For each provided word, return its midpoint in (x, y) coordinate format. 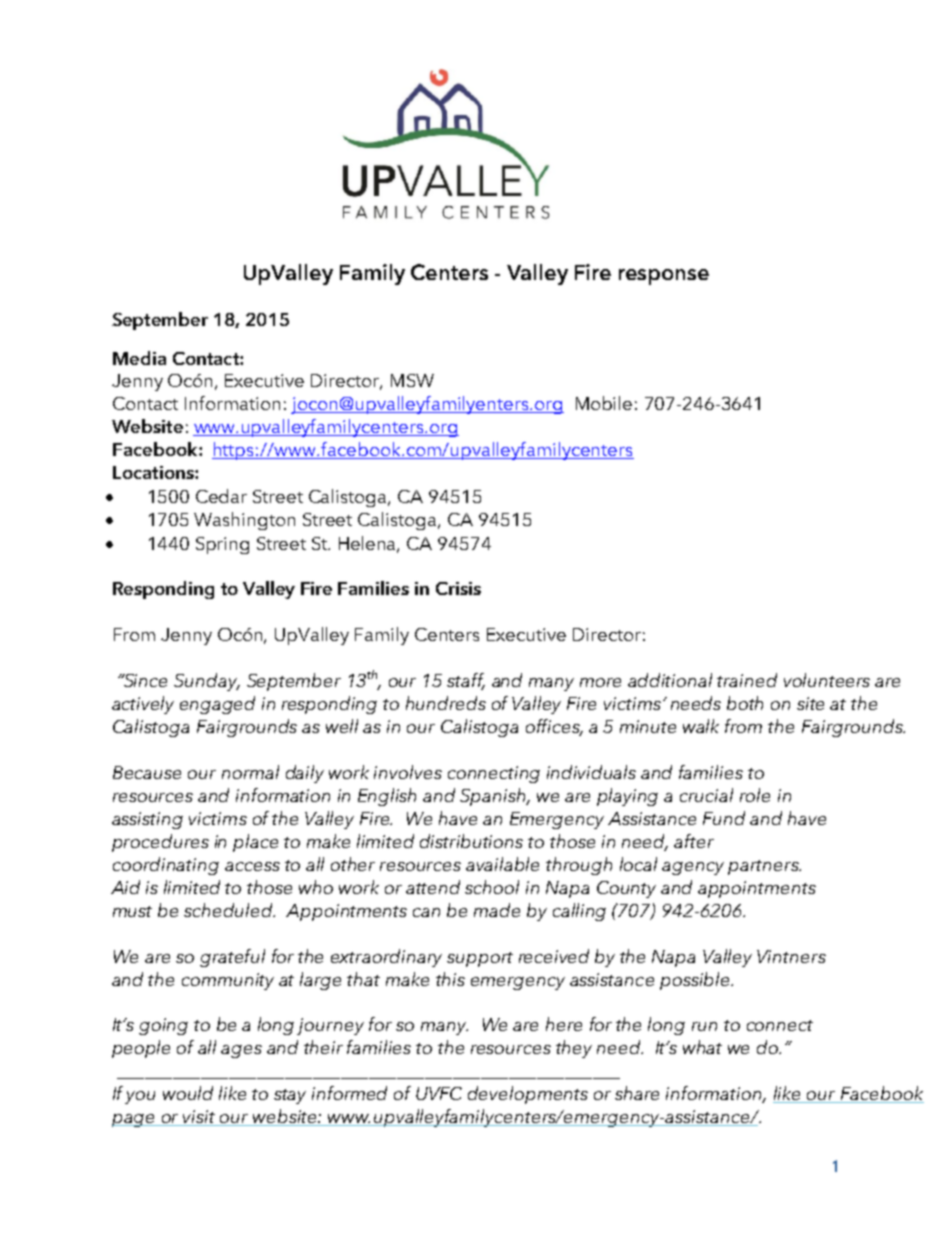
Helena (368, 544)
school (492, 887)
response (664, 277)
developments (528, 1095)
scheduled (229, 910)
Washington (244, 521)
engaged (217, 705)
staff (466, 681)
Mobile (604, 403)
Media (139, 358)
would (188, 1093)
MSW (412, 380)
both (745, 703)
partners (764, 867)
